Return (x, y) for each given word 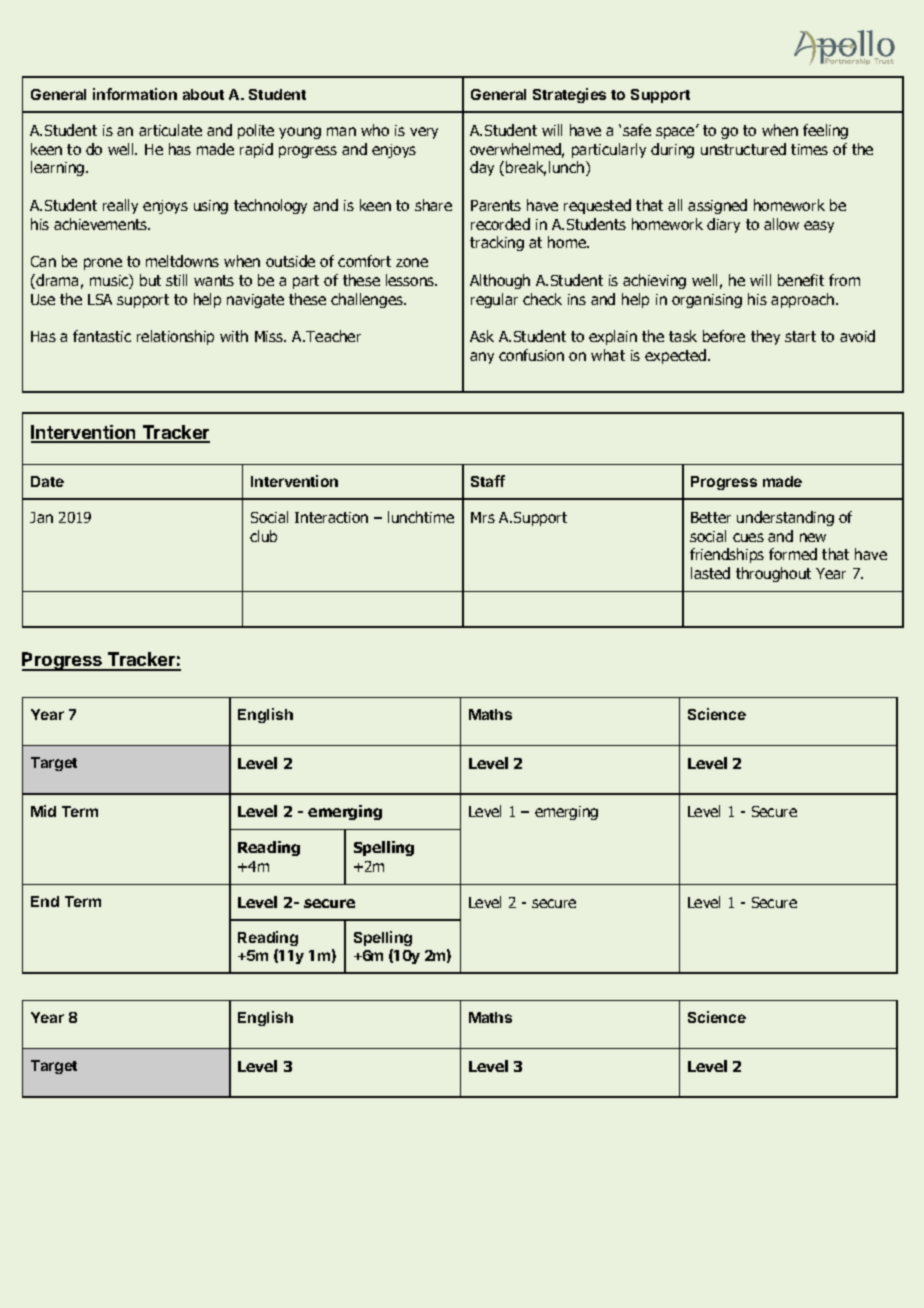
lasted (710, 573)
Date (47, 481)
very (424, 133)
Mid (43, 811)
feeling (825, 131)
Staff (488, 481)
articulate (170, 130)
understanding (785, 518)
